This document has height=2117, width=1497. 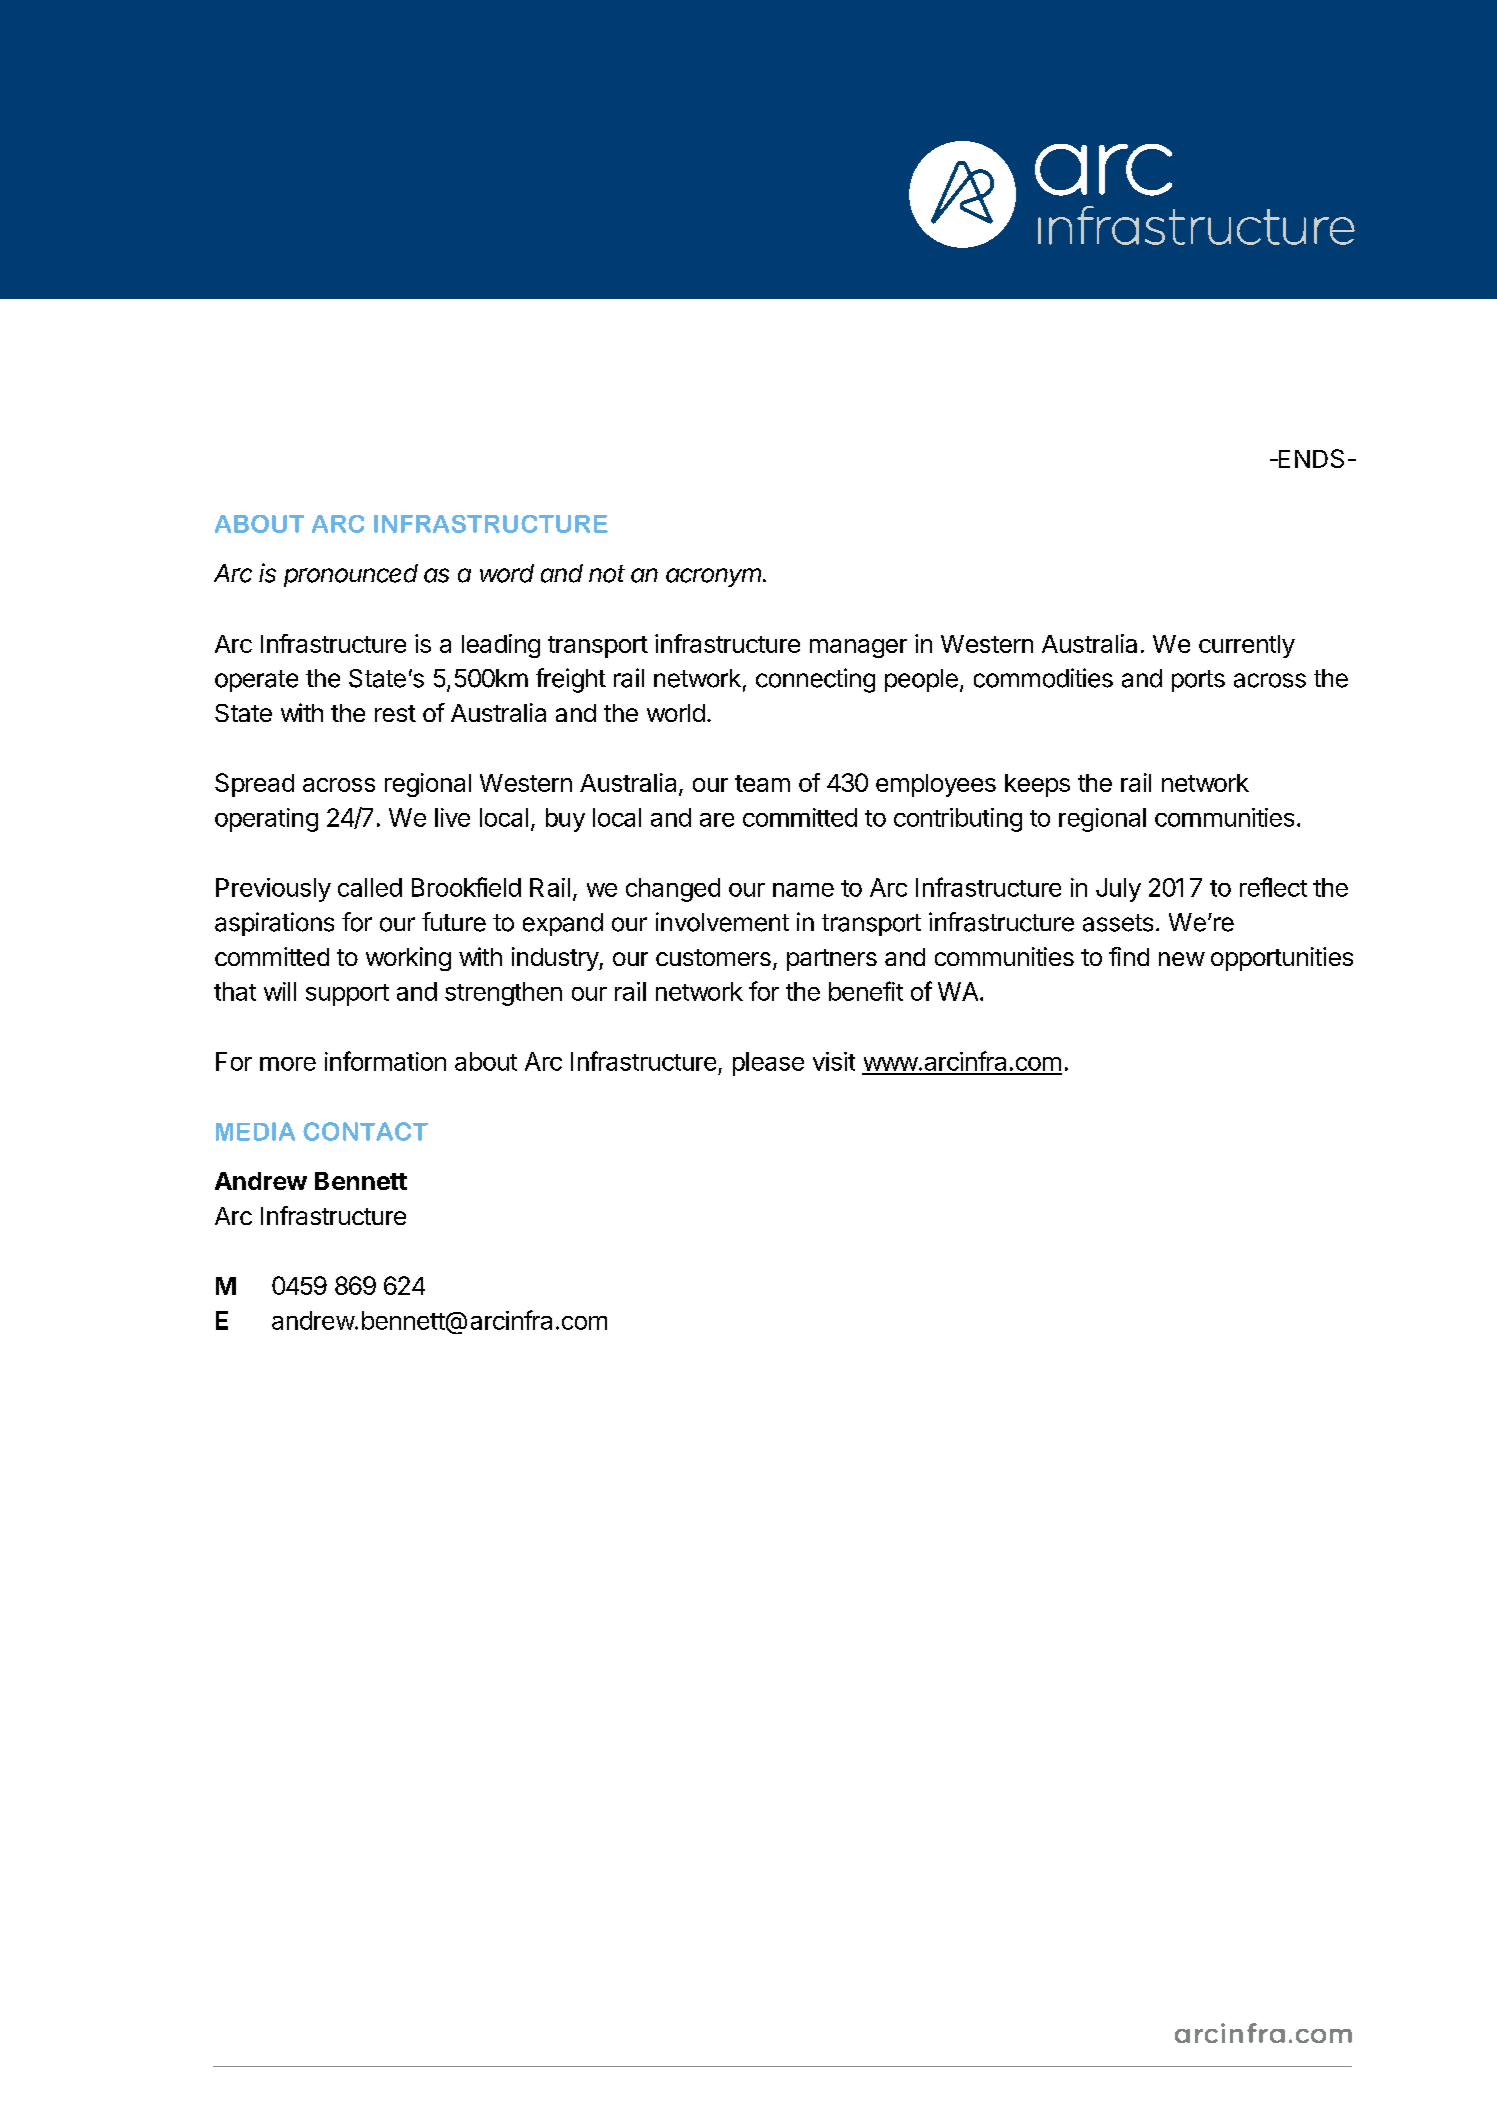 What do you see at coordinates (1129, 956) in the document?
I see `find` at bounding box center [1129, 956].
